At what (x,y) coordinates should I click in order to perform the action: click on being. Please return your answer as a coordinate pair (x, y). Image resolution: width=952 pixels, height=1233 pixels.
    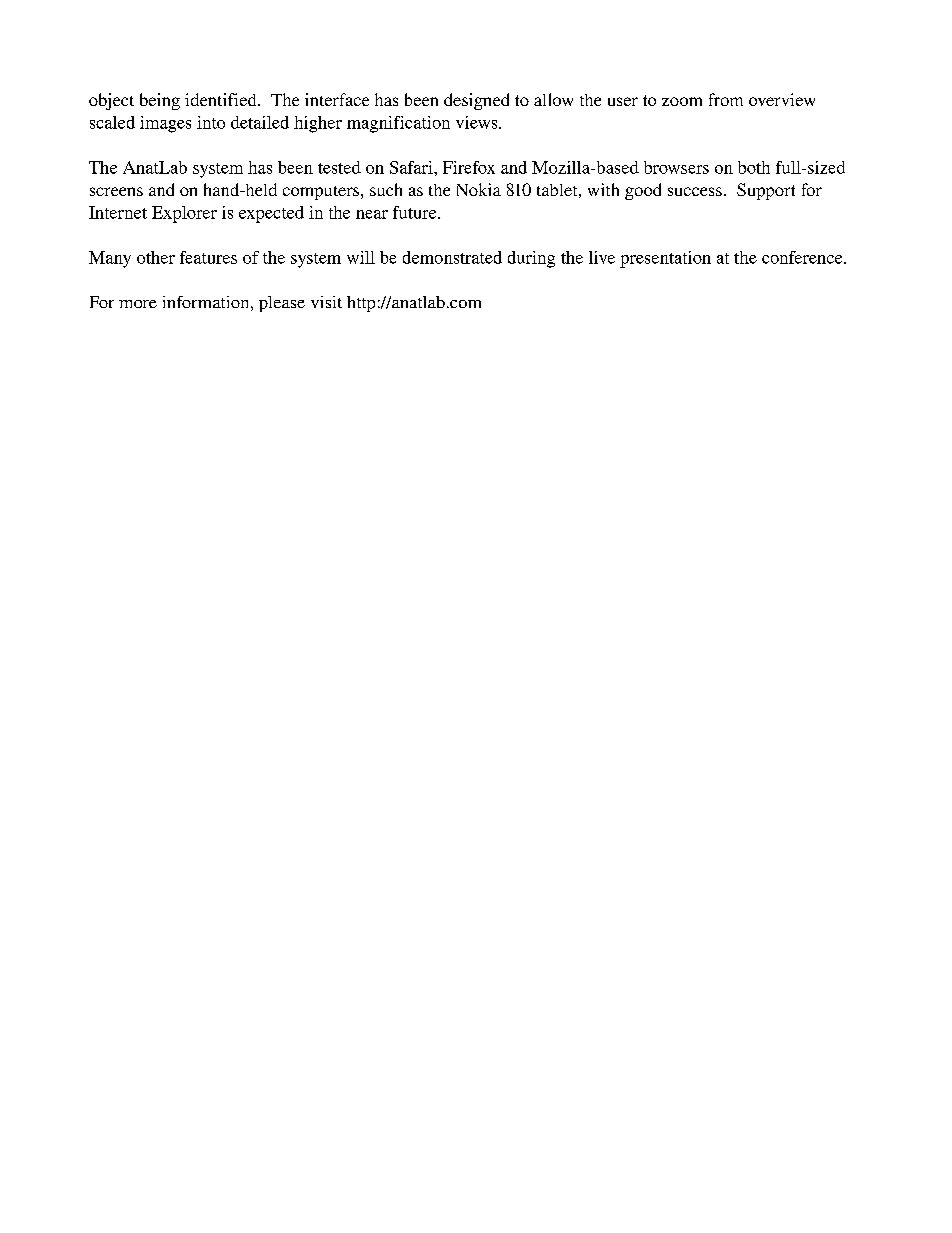
    Looking at the image, I should click on (160, 101).
